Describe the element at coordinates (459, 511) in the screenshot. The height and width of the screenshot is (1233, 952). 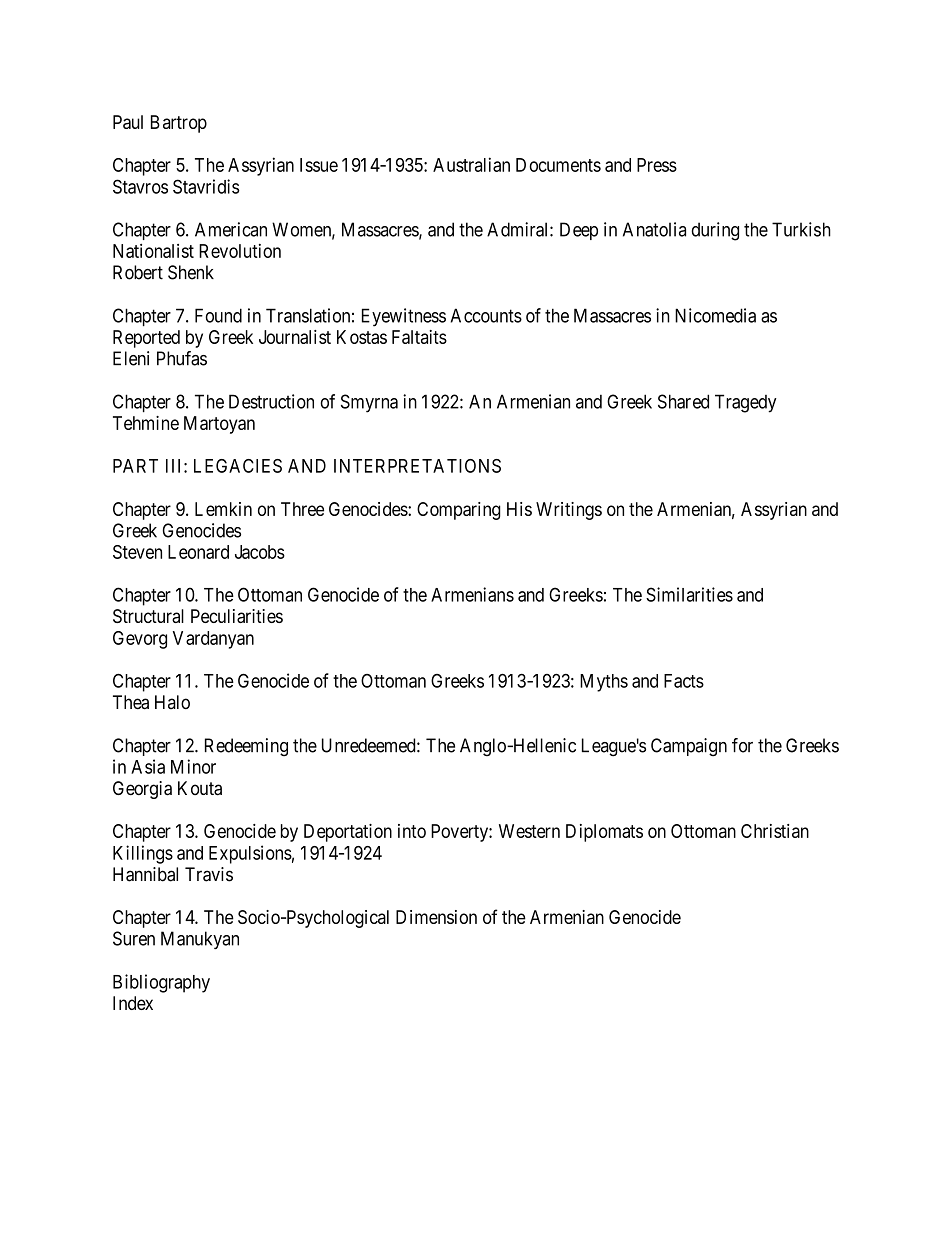
I see `Comparing` at that location.
